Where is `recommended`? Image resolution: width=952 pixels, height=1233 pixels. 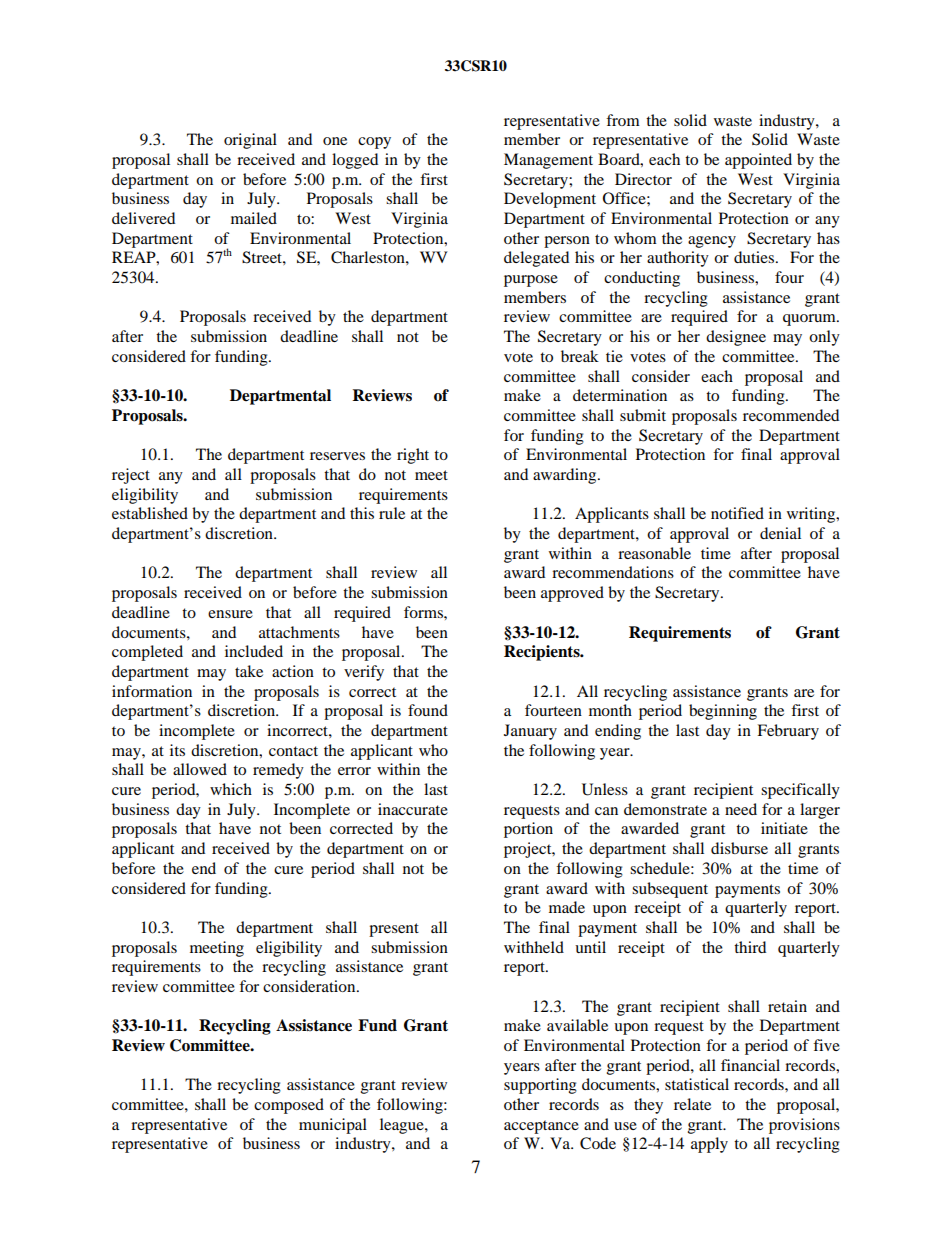
recommended is located at coordinates (791, 415).
